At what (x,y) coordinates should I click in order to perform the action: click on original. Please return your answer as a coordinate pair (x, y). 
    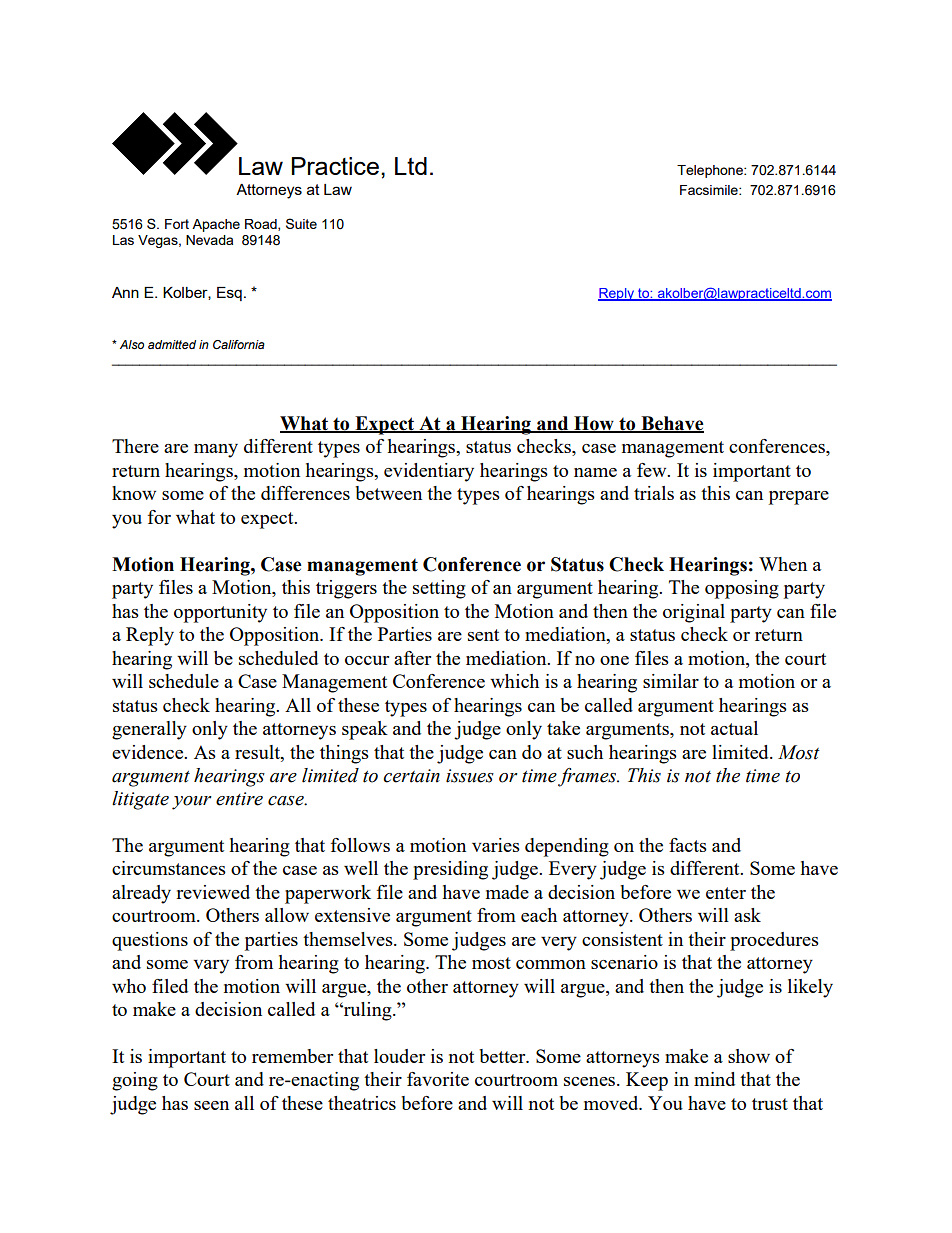
    Looking at the image, I should click on (694, 613).
